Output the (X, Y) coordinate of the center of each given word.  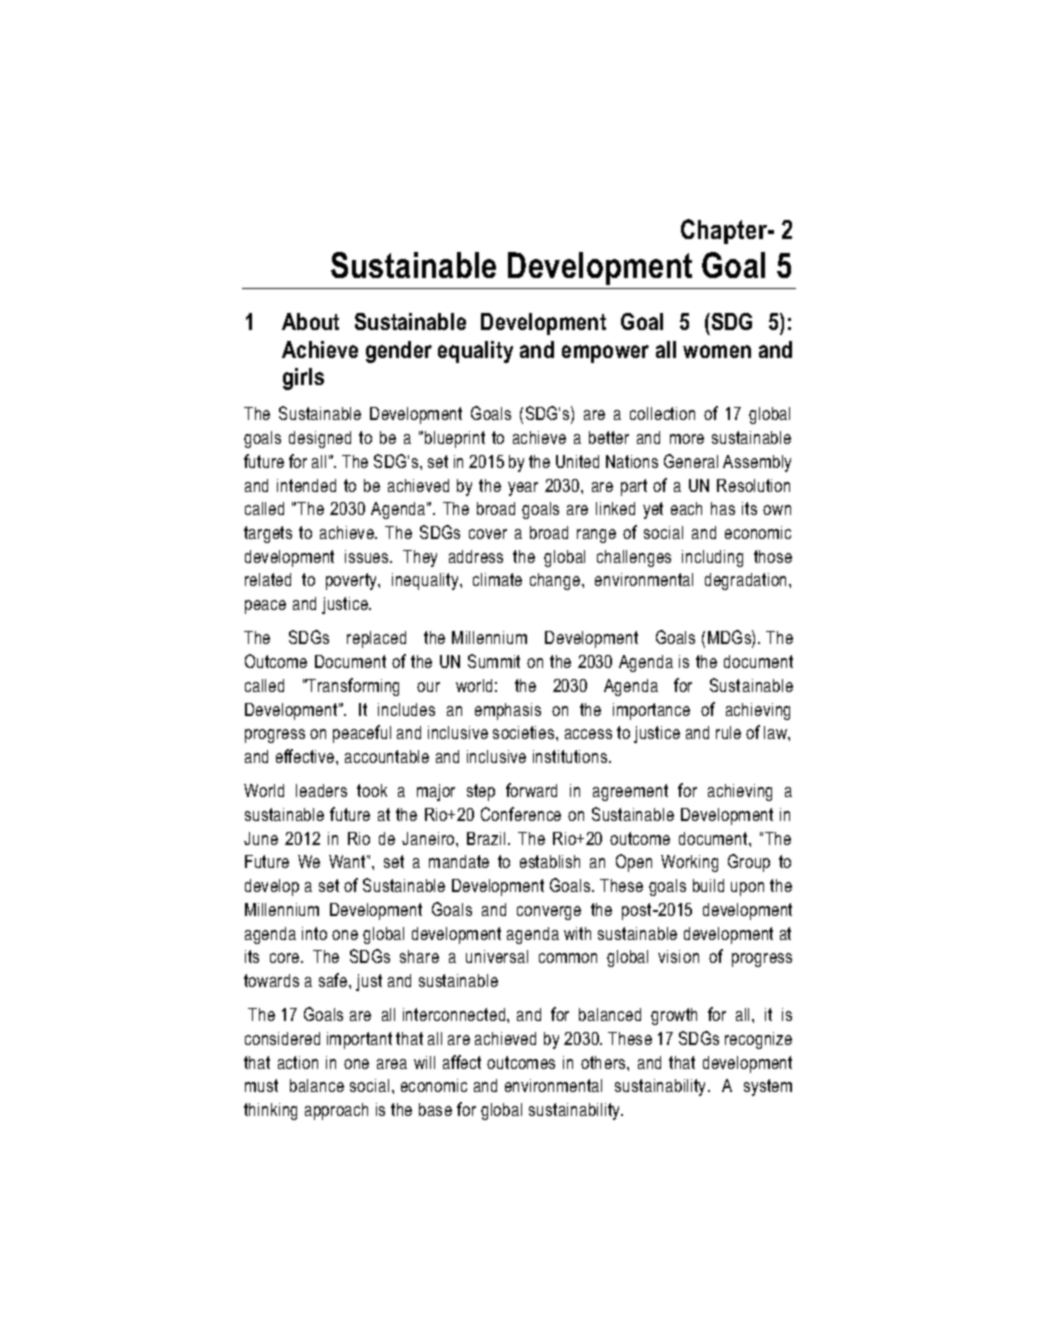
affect (462, 1062)
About (310, 321)
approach (336, 1111)
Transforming (352, 687)
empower (605, 354)
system (768, 1087)
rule (728, 732)
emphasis (508, 711)
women (717, 351)
